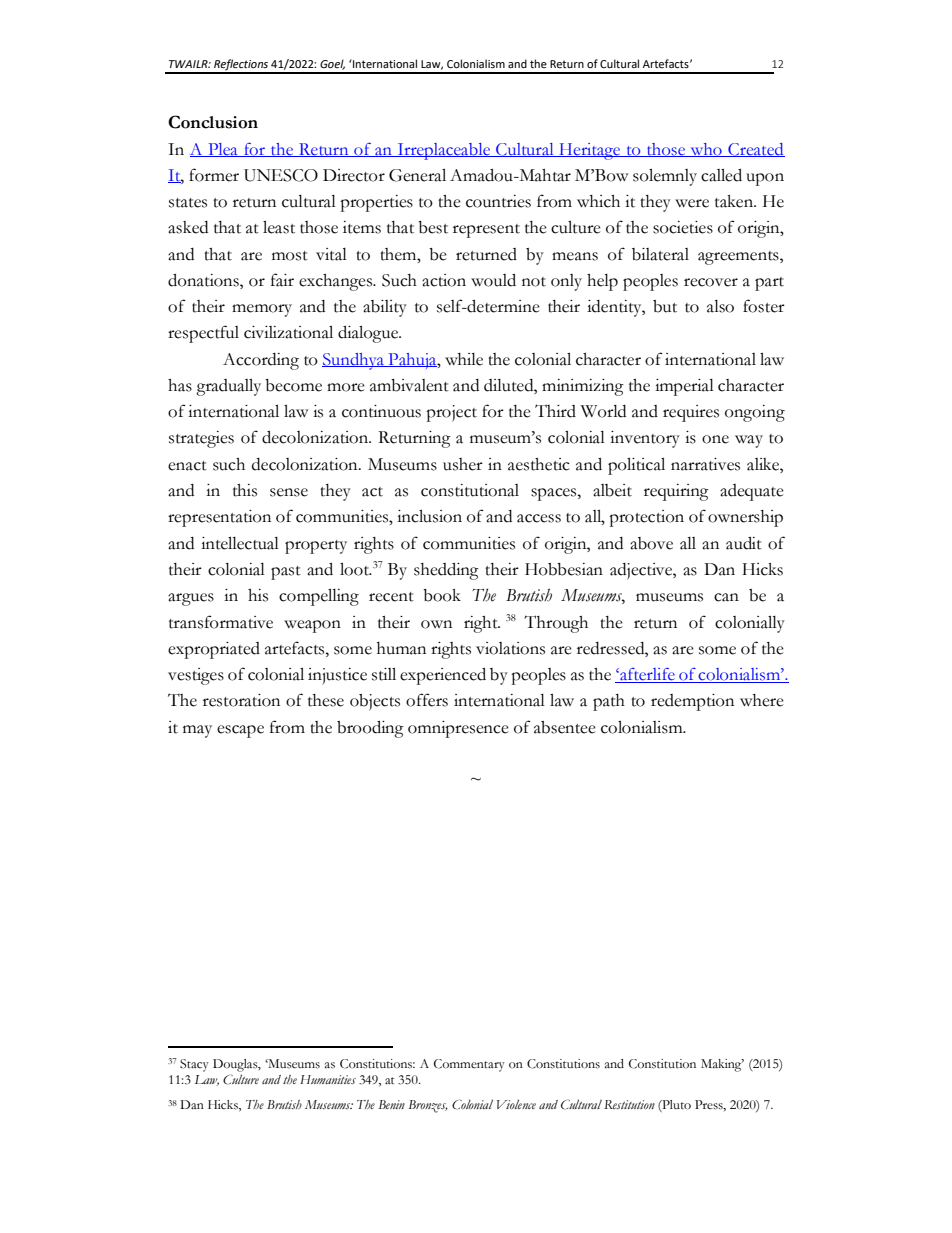 This screenshot has width=952, height=1233. Describe the element at coordinates (194, 1065) in the screenshot. I see `Stacy` at that location.
